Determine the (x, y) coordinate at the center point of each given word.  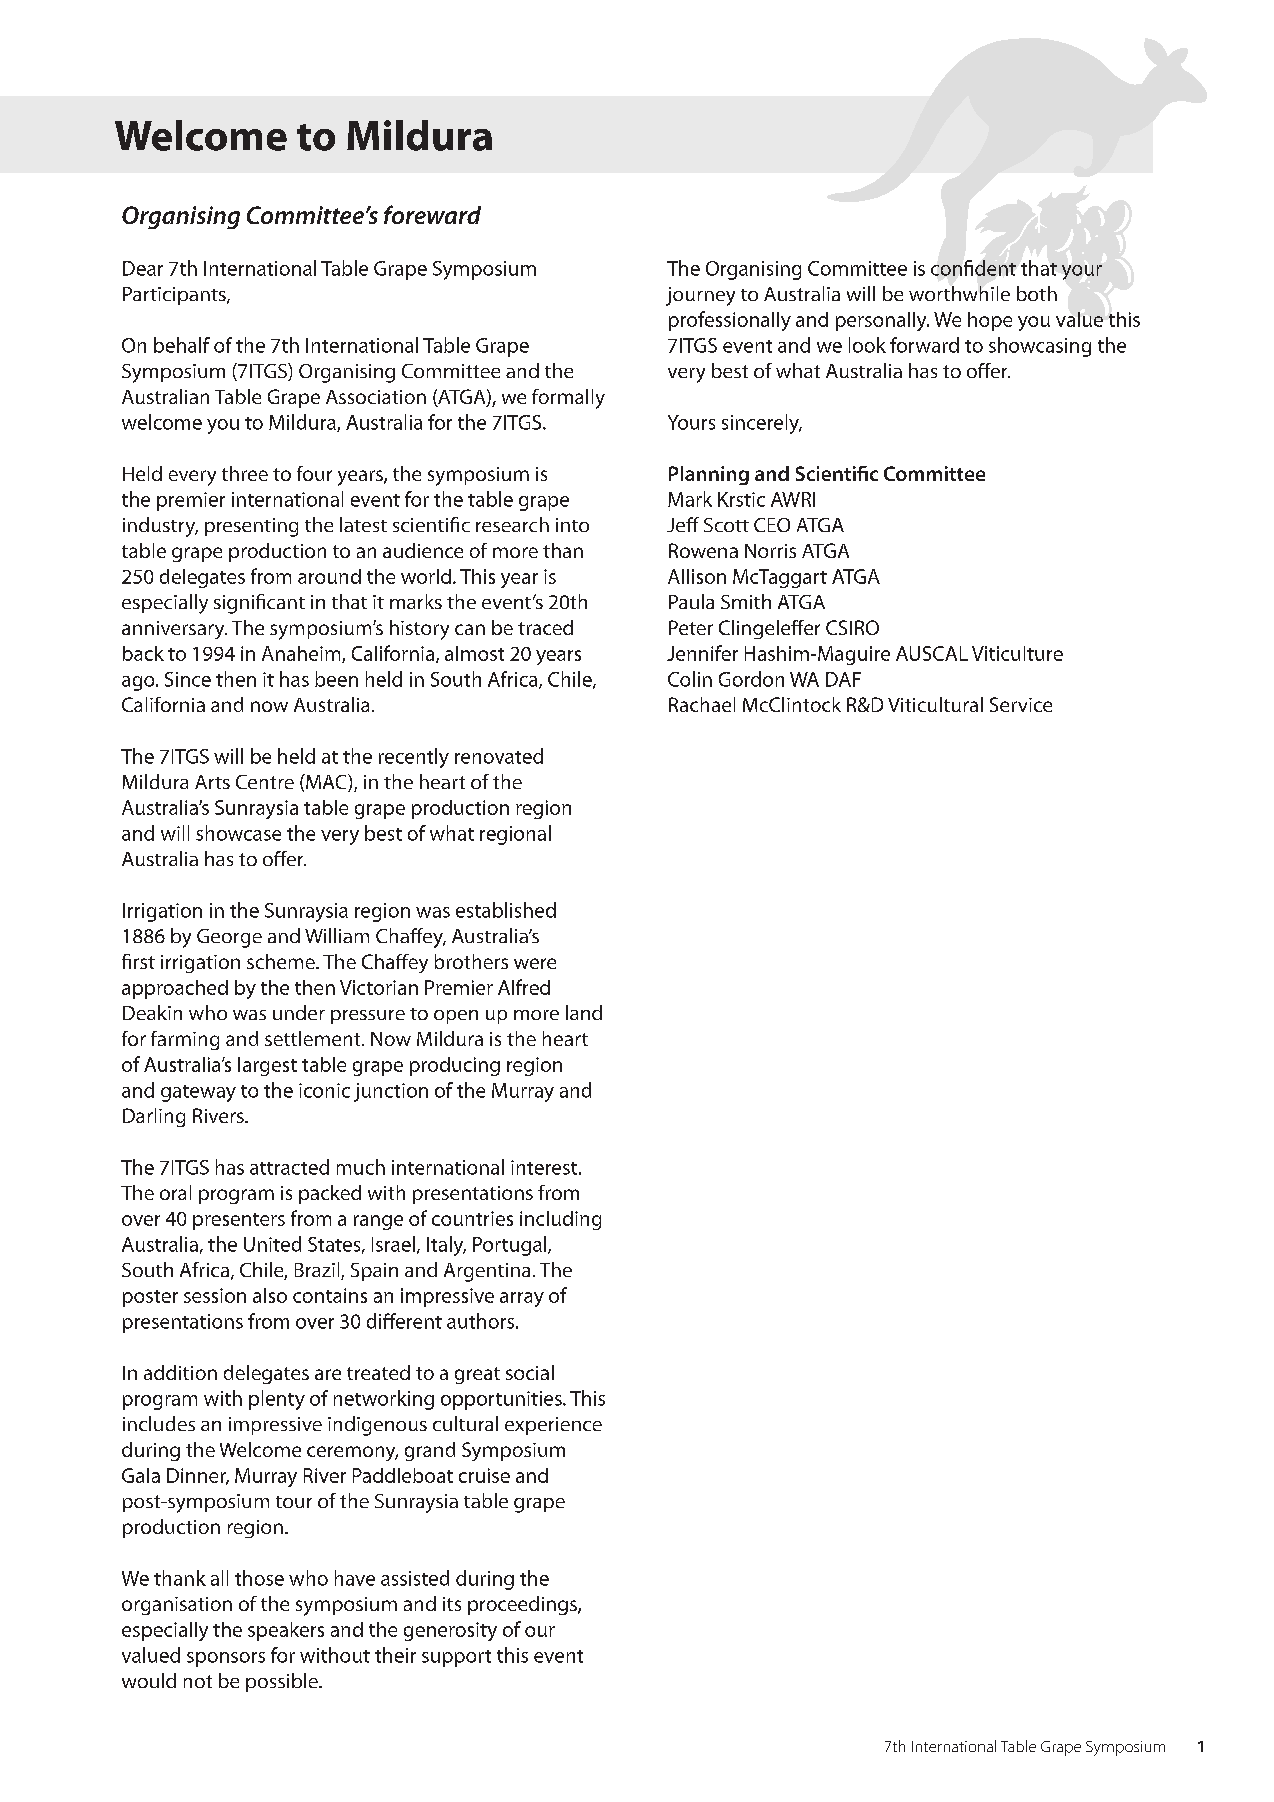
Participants (175, 296)
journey (700, 296)
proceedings (523, 1605)
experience (553, 1426)
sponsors (226, 1659)
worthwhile (959, 293)
